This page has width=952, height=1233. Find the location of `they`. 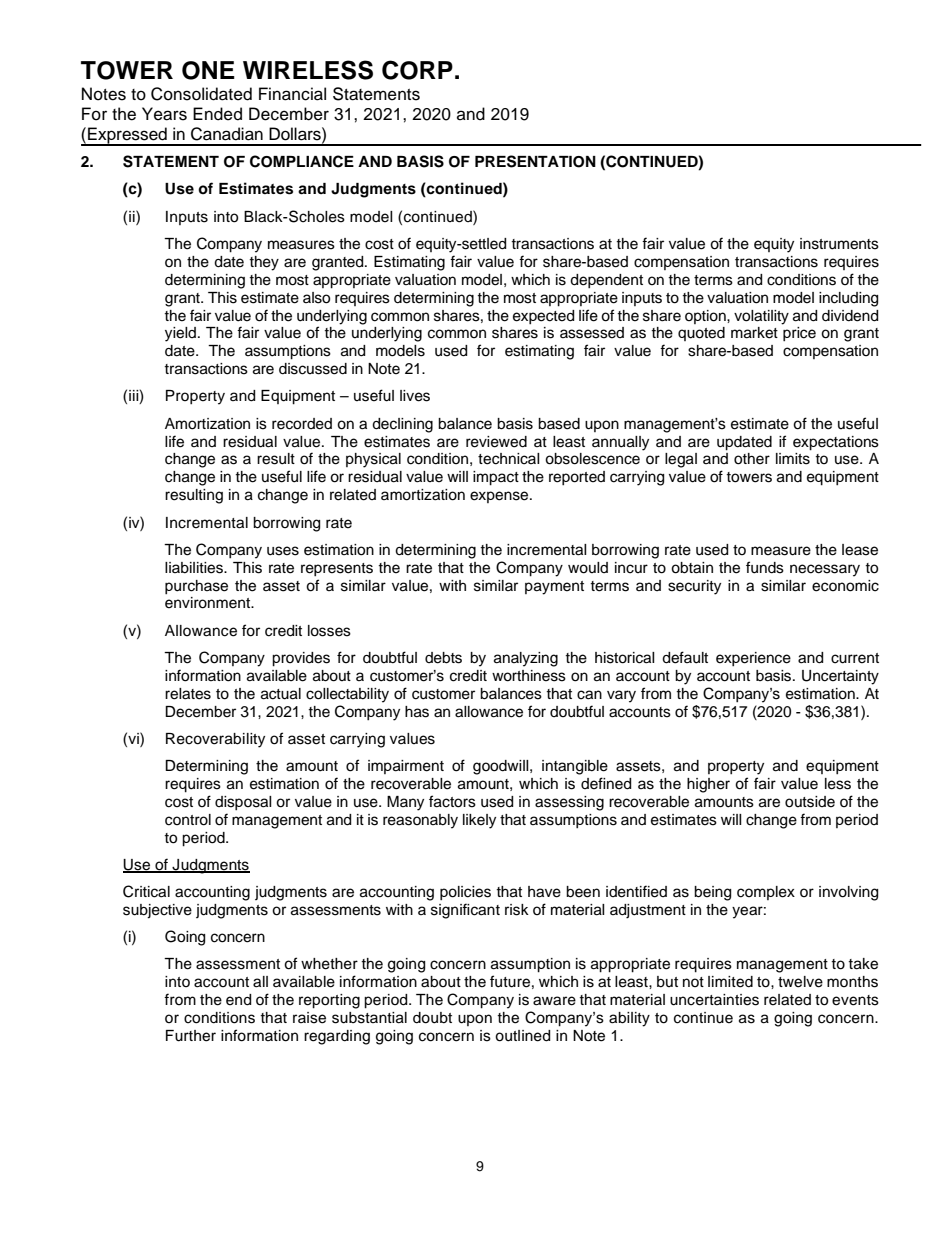

they is located at coordinates (264, 263).
